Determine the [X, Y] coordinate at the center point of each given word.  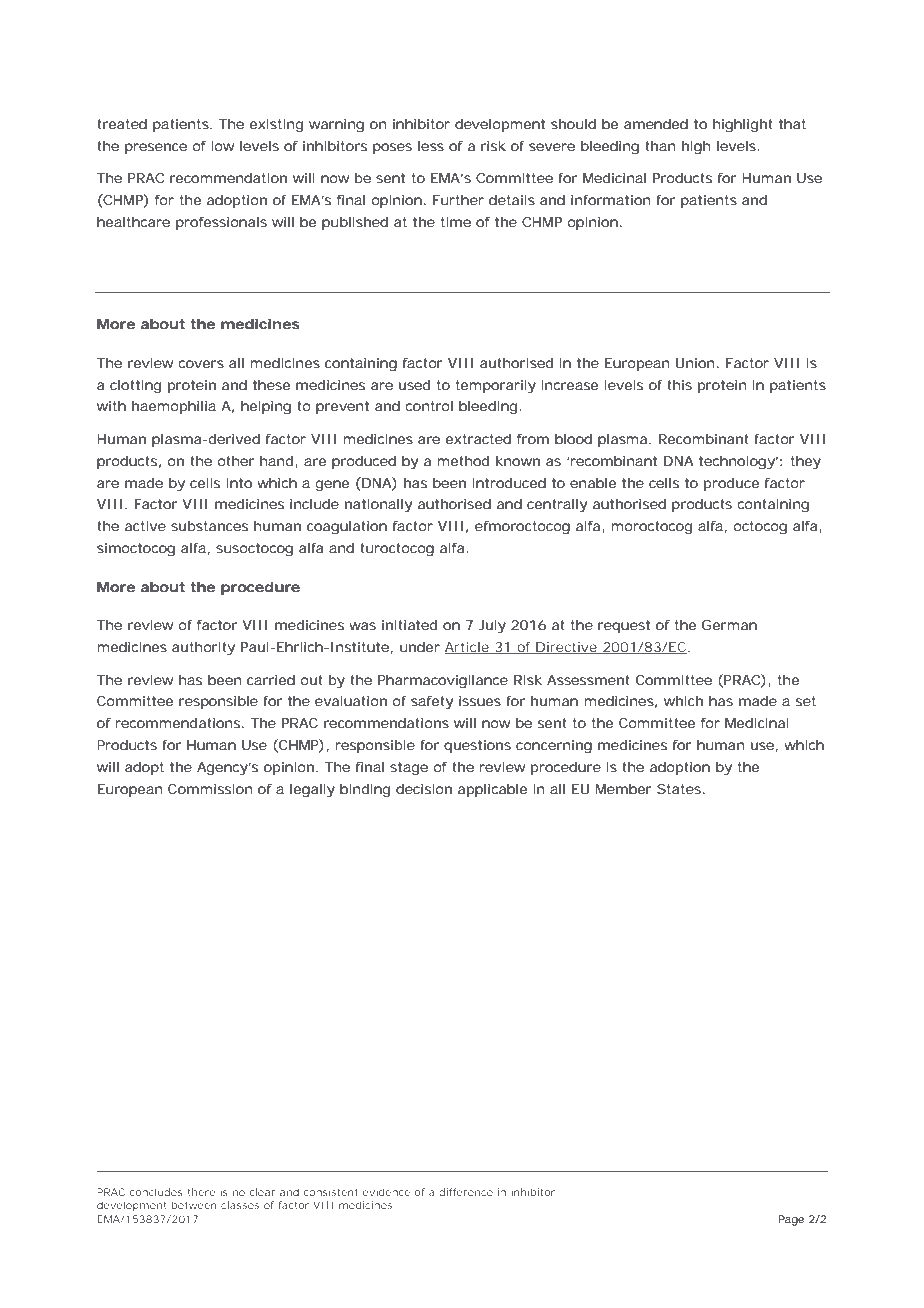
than [660, 146]
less [431, 146]
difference [466, 1192]
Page [791, 1220]
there [201, 1192]
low [223, 146]
